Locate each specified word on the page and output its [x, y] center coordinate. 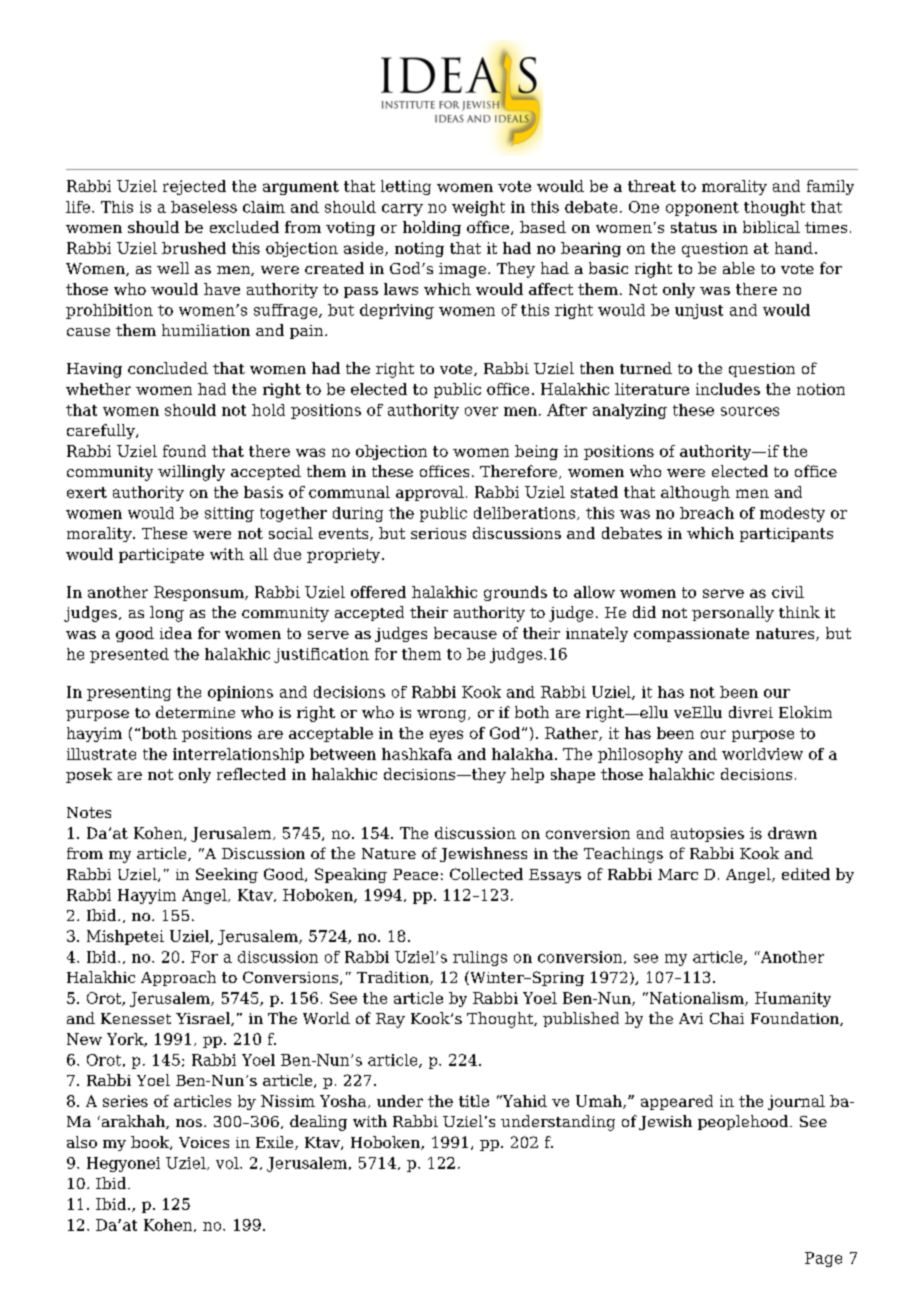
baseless [204, 207]
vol [228, 1163]
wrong [443, 716]
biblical [771, 227]
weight [478, 208]
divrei [751, 712]
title [474, 1101]
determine [195, 712]
